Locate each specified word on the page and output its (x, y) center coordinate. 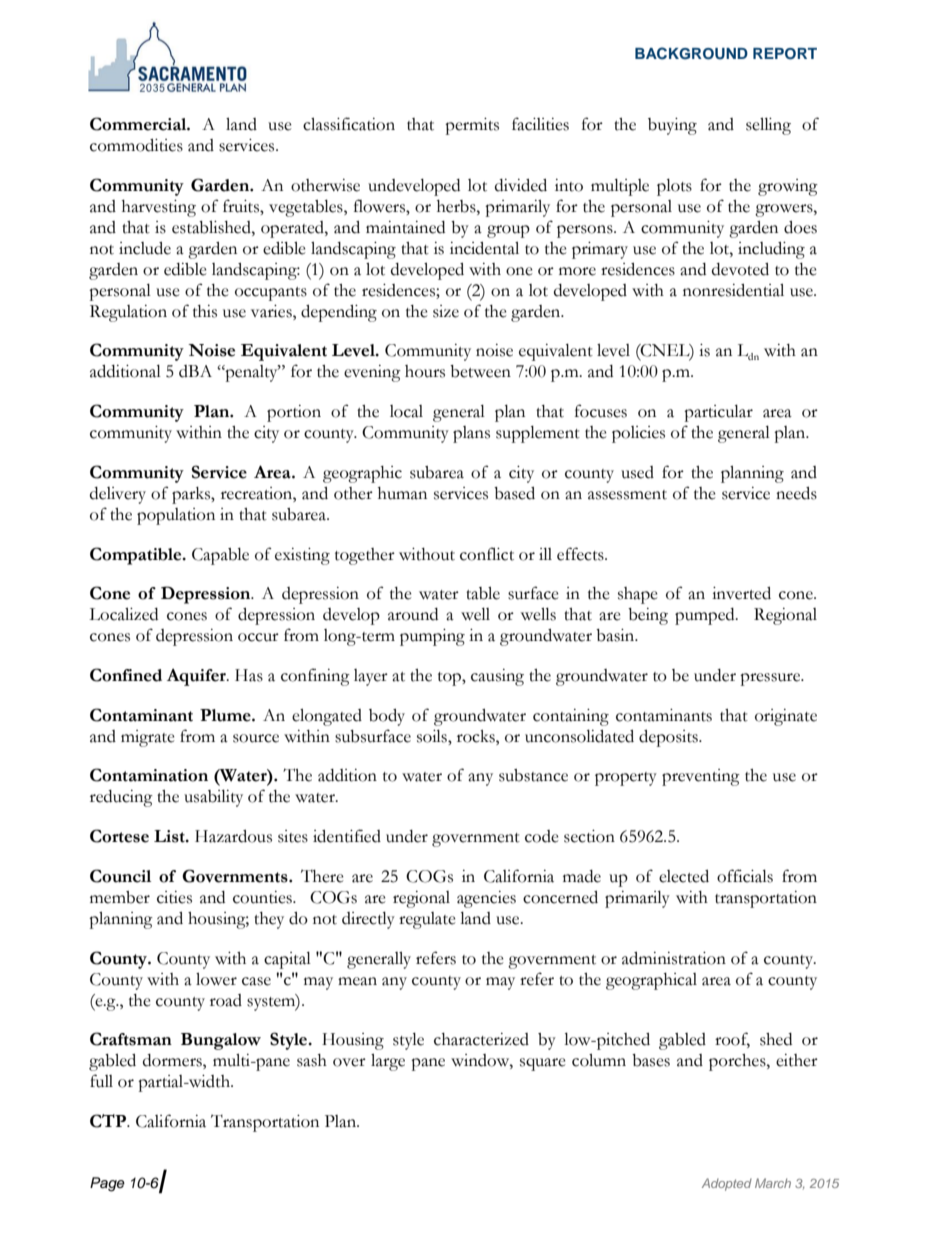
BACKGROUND (691, 53)
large (388, 1062)
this (205, 311)
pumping (432, 637)
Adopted (727, 1184)
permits (472, 126)
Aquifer (197, 677)
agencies (486, 899)
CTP (109, 1121)
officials (745, 876)
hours (425, 371)
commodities (136, 145)
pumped (706, 616)
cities (174, 897)
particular (718, 413)
